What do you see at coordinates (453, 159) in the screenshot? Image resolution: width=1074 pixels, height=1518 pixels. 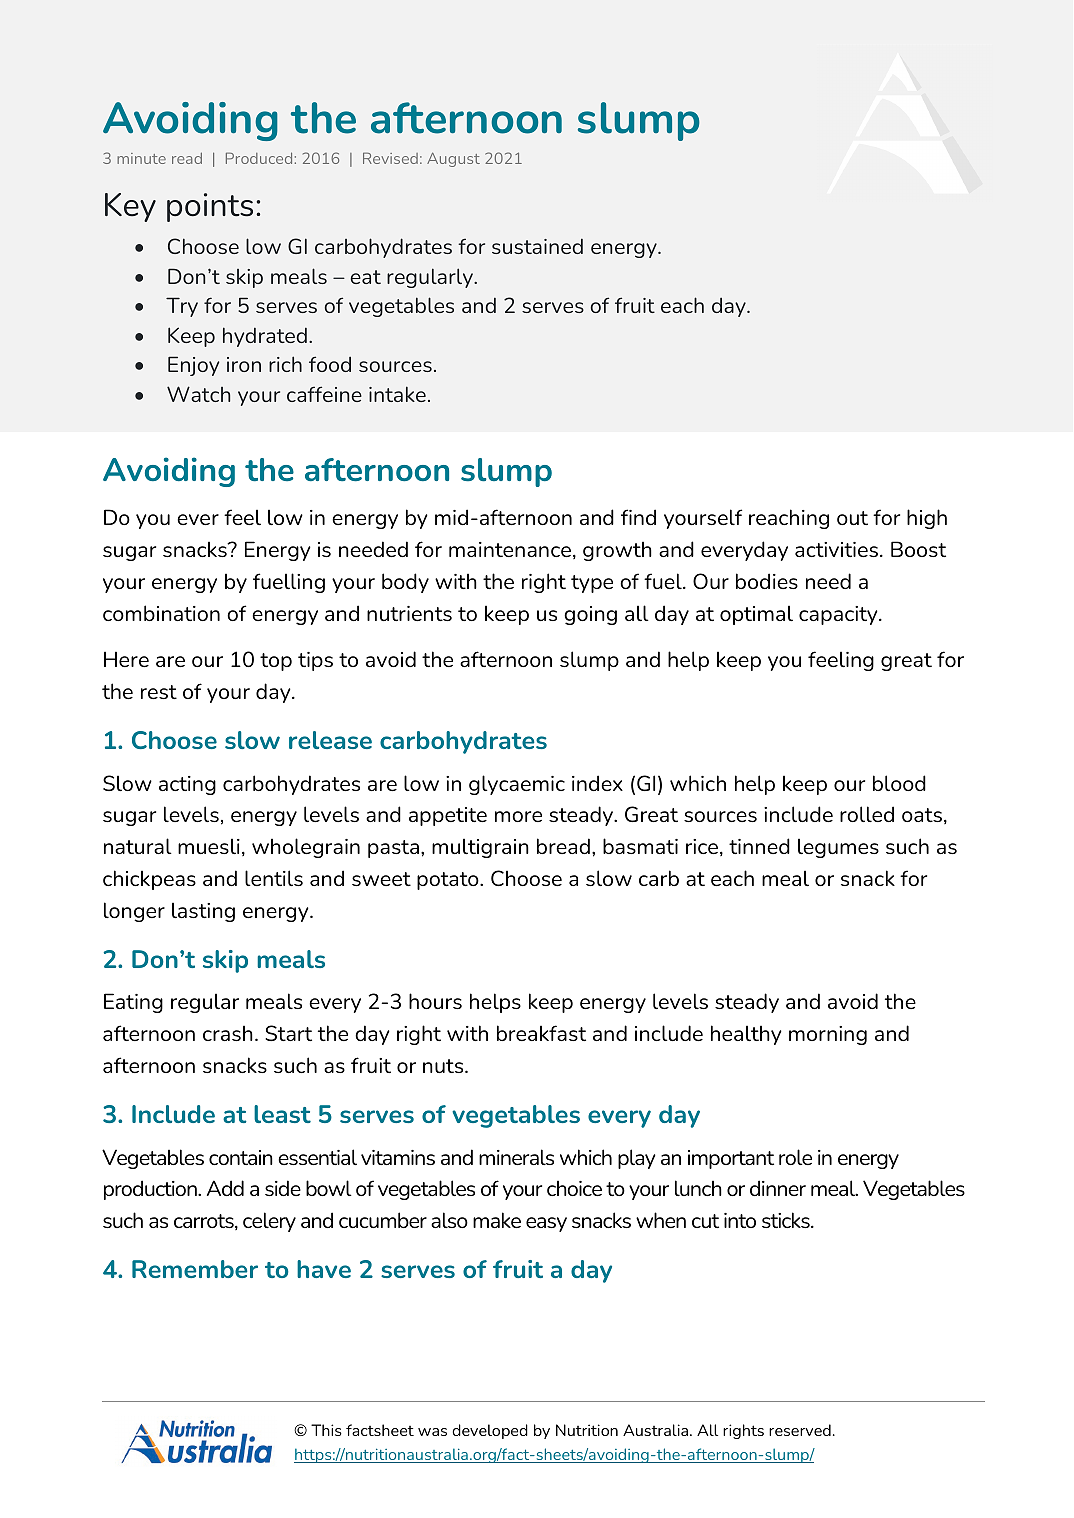 I see `August` at bounding box center [453, 159].
